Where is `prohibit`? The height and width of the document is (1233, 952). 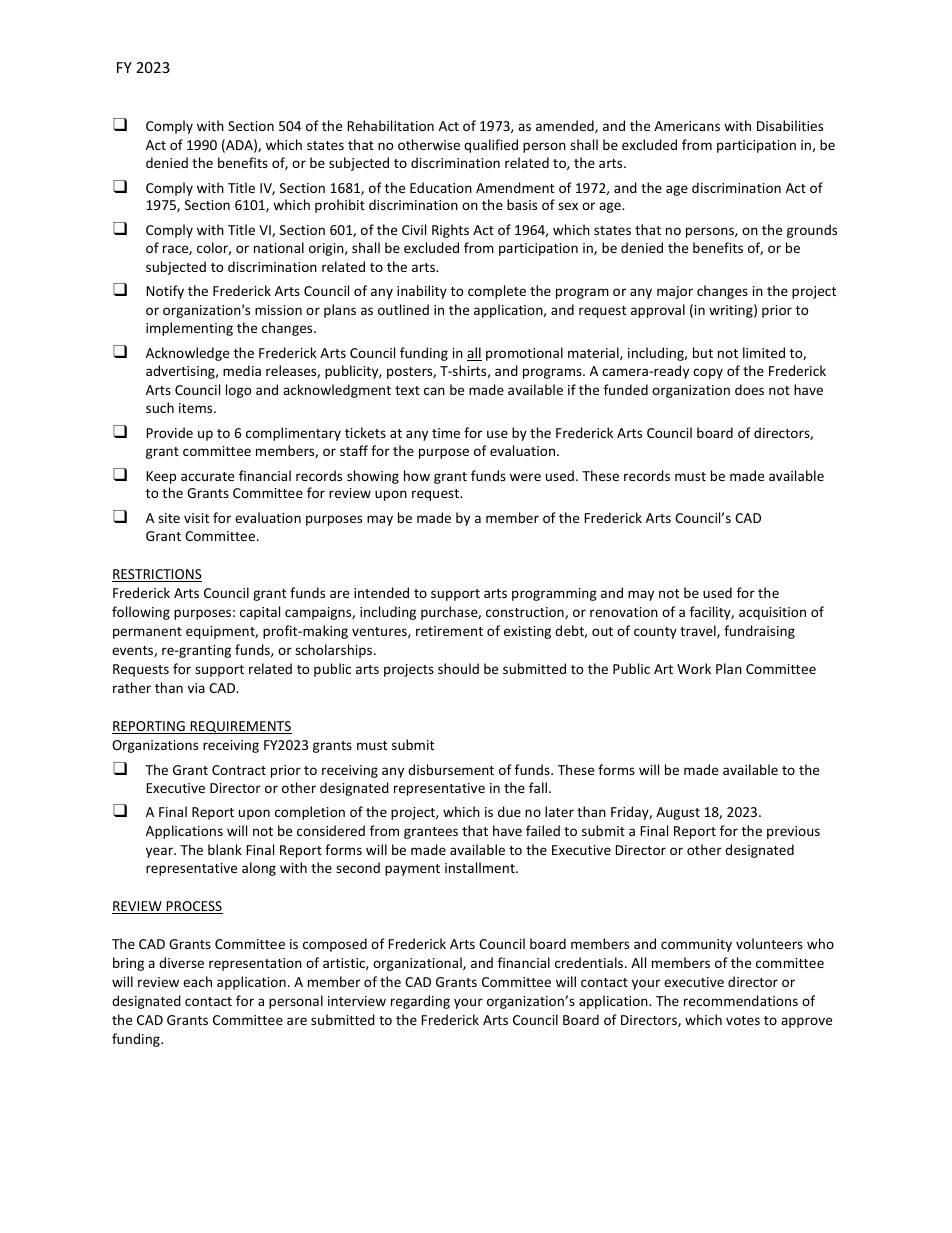
prohibit is located at coordinates (340, 206).
